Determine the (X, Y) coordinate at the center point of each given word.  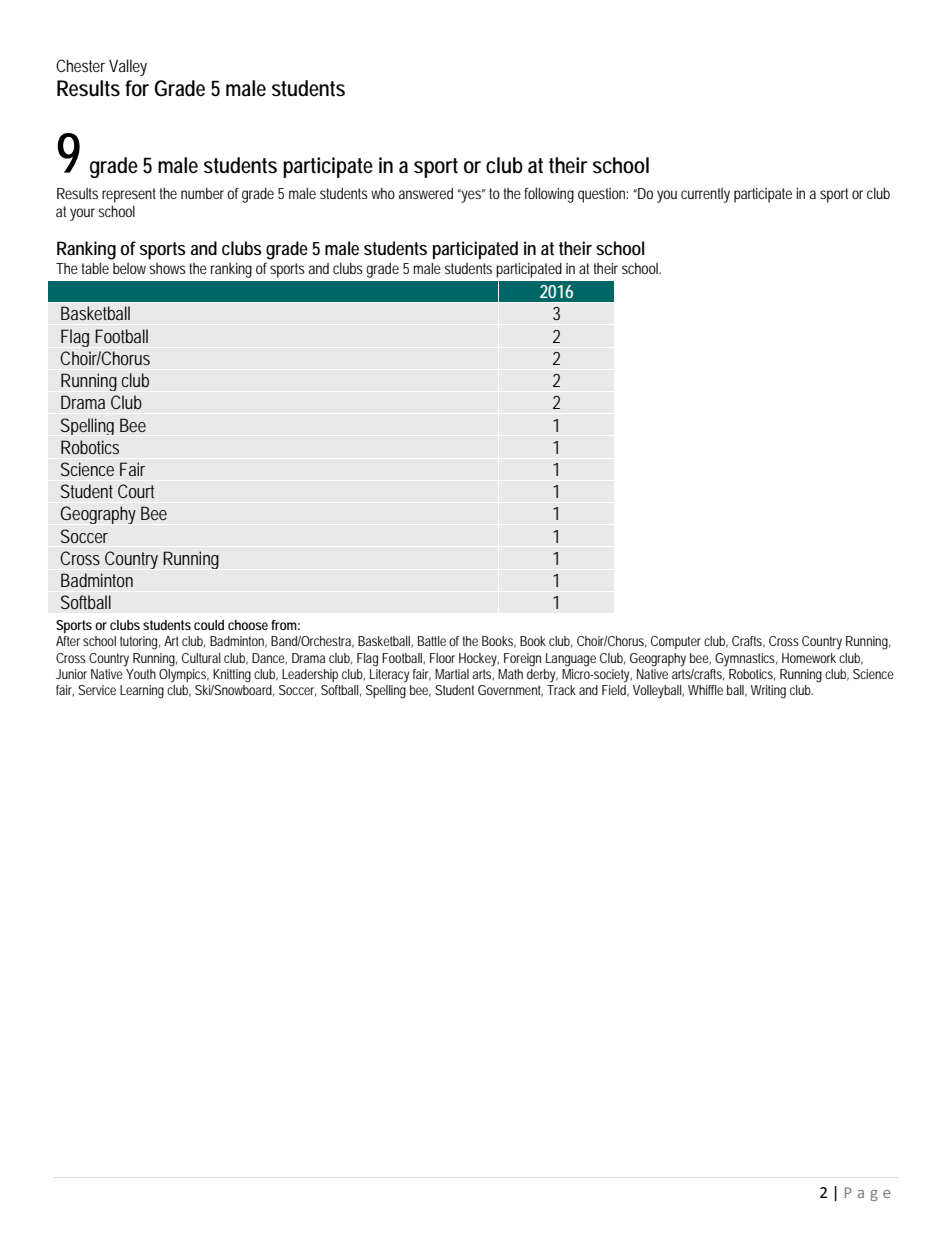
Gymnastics (745, 660)
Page (868, 1194)
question (601, 195)
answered (426, 193)
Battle (432, 641)
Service (97, 690)
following (549, 195)
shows (168, 268)
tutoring (138, 643)
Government (510, 690)
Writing (768, 692)
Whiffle (705, 690)
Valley (128, 67)
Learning (142, 692)
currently (705, 195)
